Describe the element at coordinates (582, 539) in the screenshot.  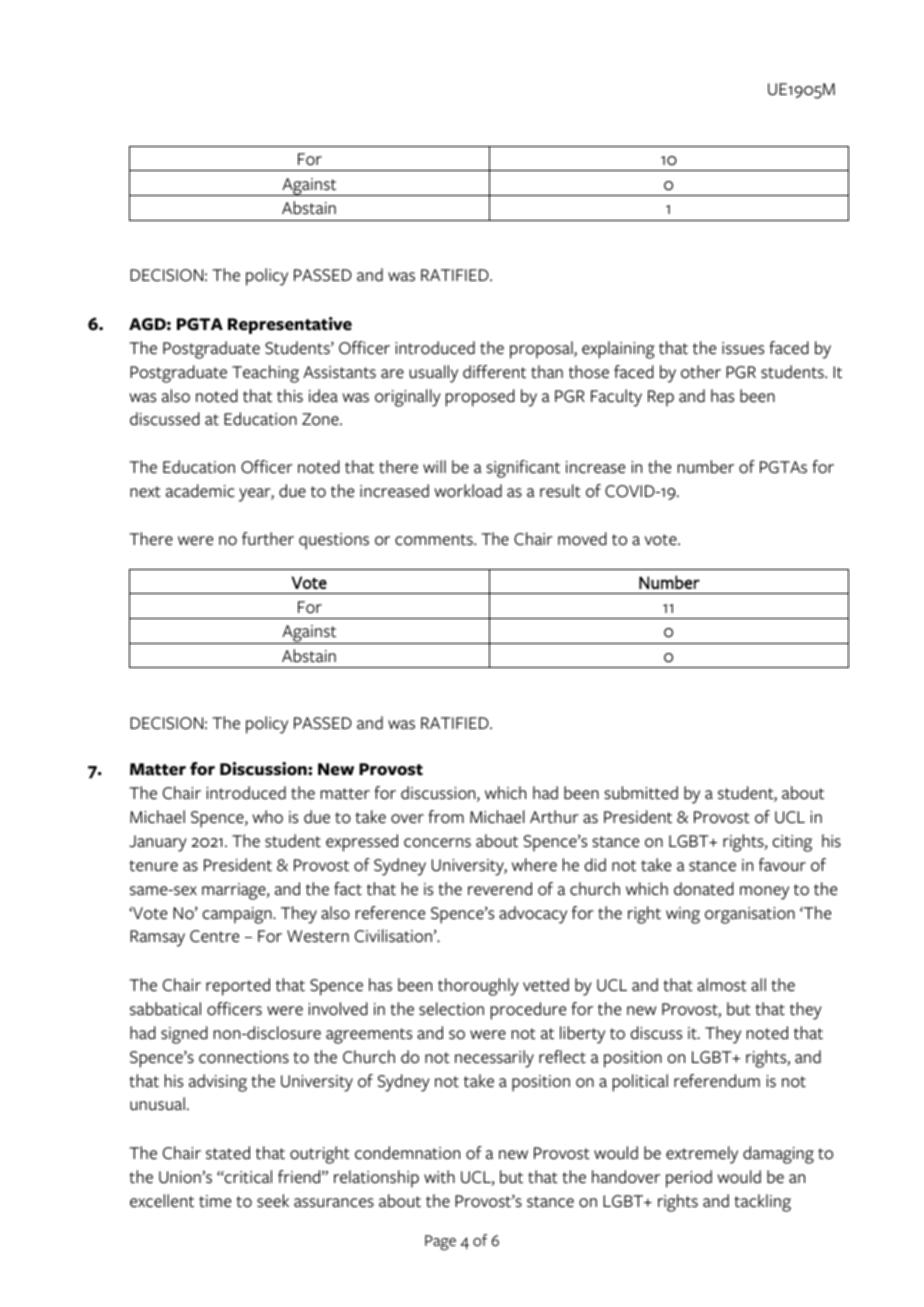
I see `moved` at that location.
